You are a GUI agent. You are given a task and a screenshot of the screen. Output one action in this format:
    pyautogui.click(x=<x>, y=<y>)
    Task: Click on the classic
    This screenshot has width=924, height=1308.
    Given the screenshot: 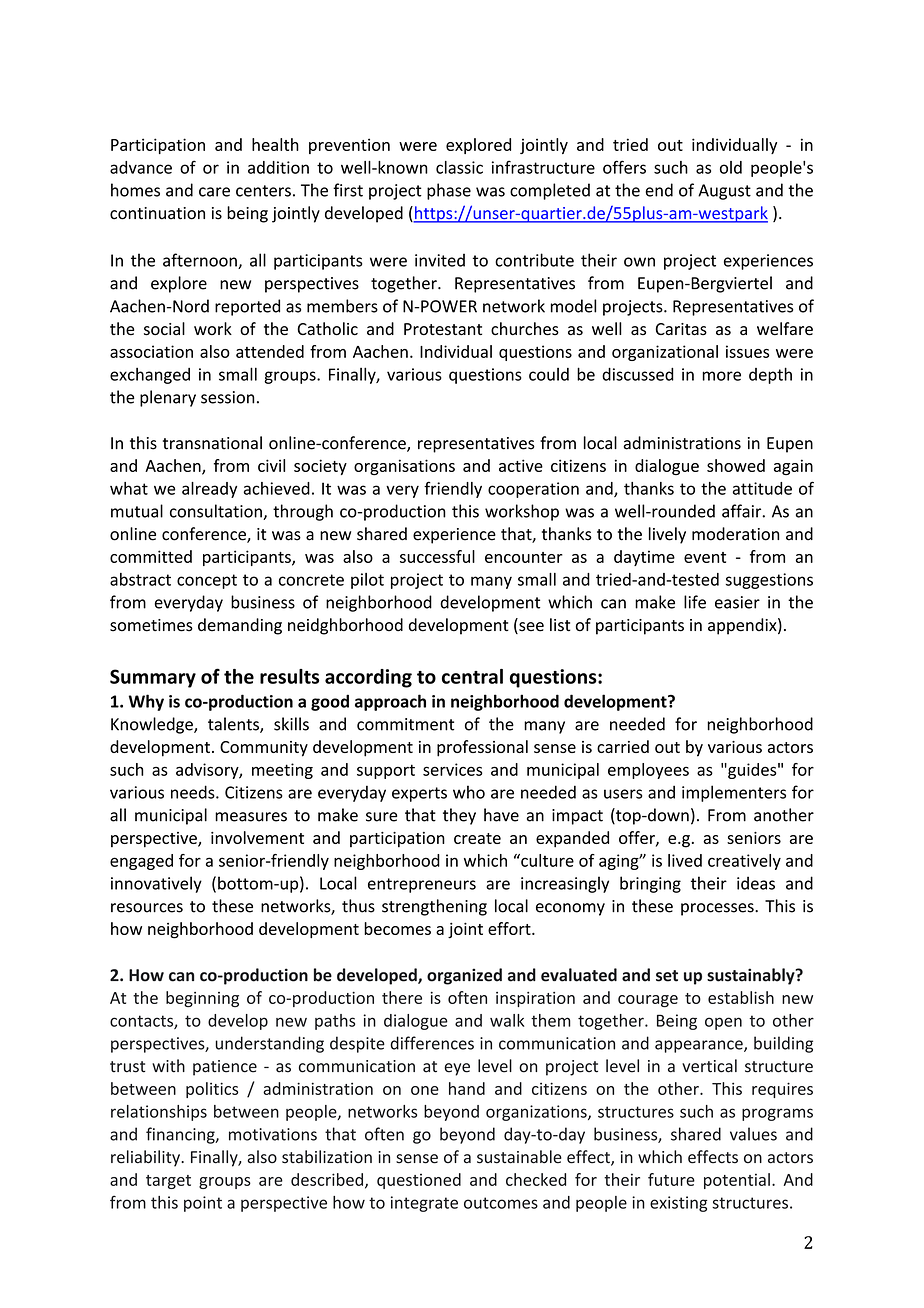 What is the action you would take?
    pyautogui.click(x=459, y=167)
